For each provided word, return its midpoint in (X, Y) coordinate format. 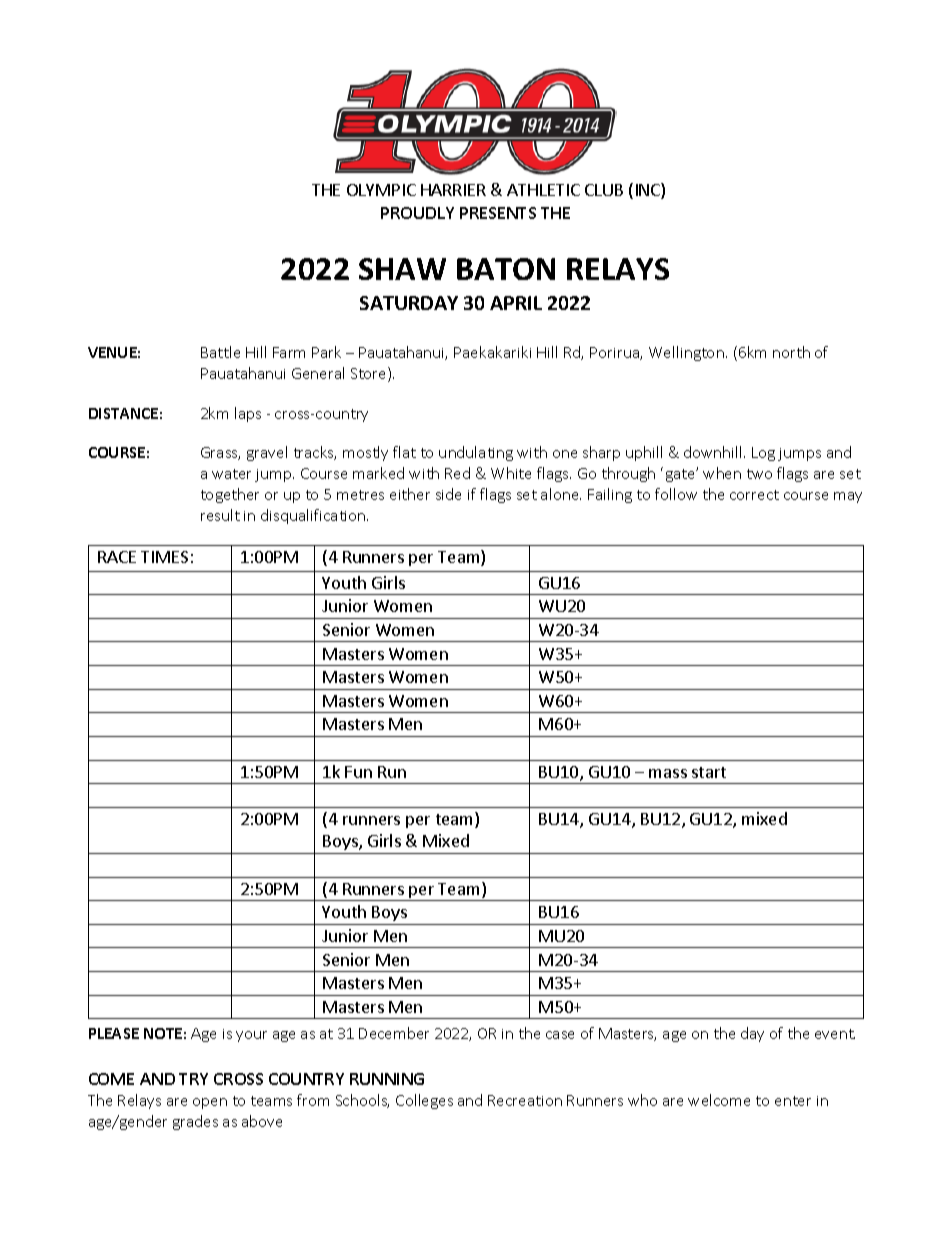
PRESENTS (498, 213)
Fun (358, 772)
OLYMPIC (381, 190)
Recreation (525, 1100)
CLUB (604, 190)
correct (754, 495)
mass (668, 773)
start (709, 772)
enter (793, 1101)
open (210, 1103)
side (448, 494)
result (220, 515)
